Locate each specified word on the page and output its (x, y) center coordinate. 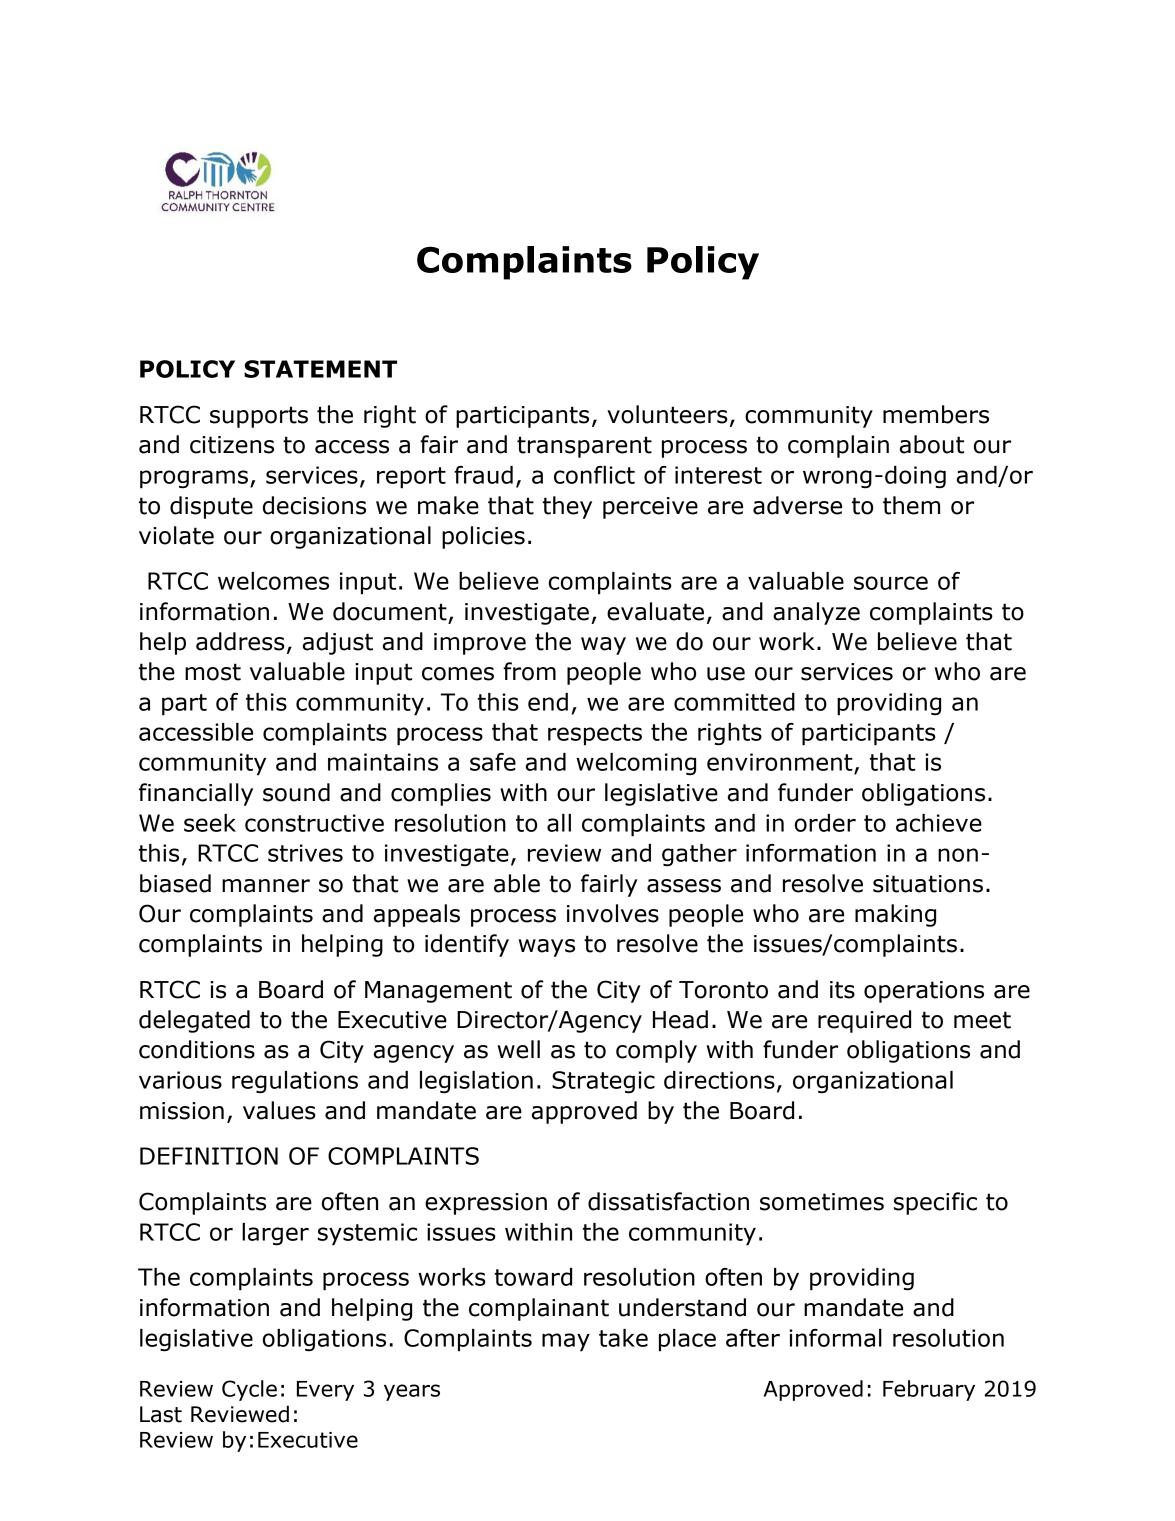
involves (613, 913)
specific (935, 1203)
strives (305, 853)
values (279, 1110)
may (566, 1342)
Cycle (249, 1390)
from (529, 671)
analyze (816, 613)
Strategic (603, 1082)
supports (259, 417)
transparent (584, 447)
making (895, 915)
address (240, 641)
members (936, 414)
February (929, 1390)
